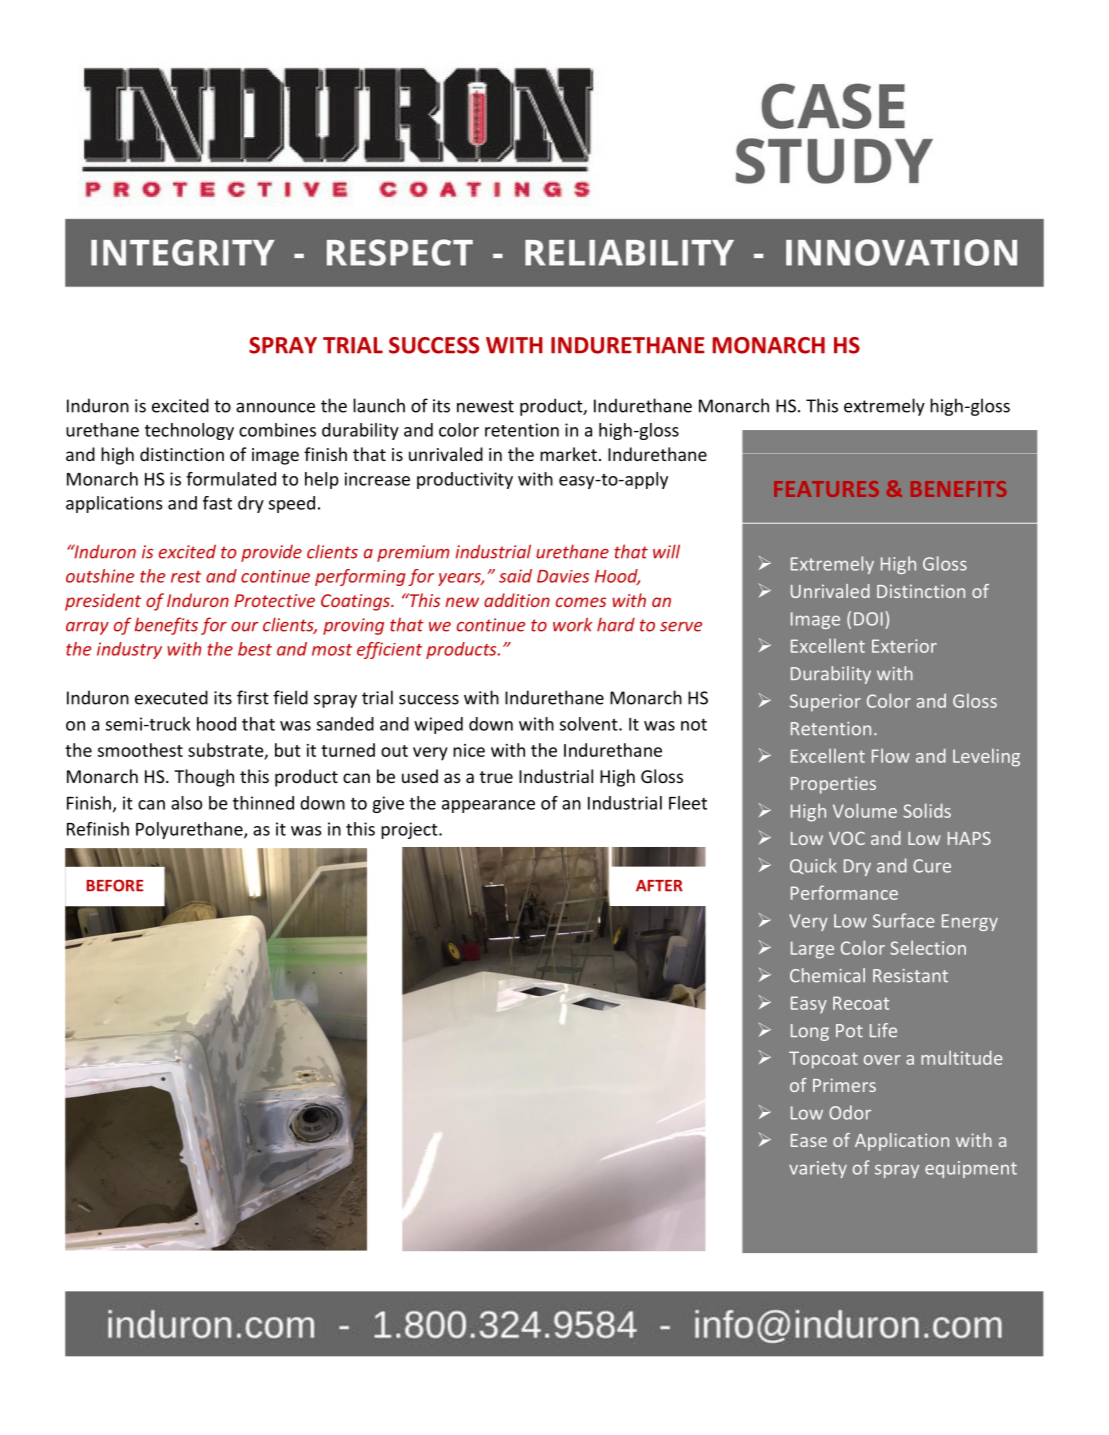 The width and height of the page is (1109, 1435). Describe the element at coordinates (115, 885) in the page. I see `BEFORE` at that location.
